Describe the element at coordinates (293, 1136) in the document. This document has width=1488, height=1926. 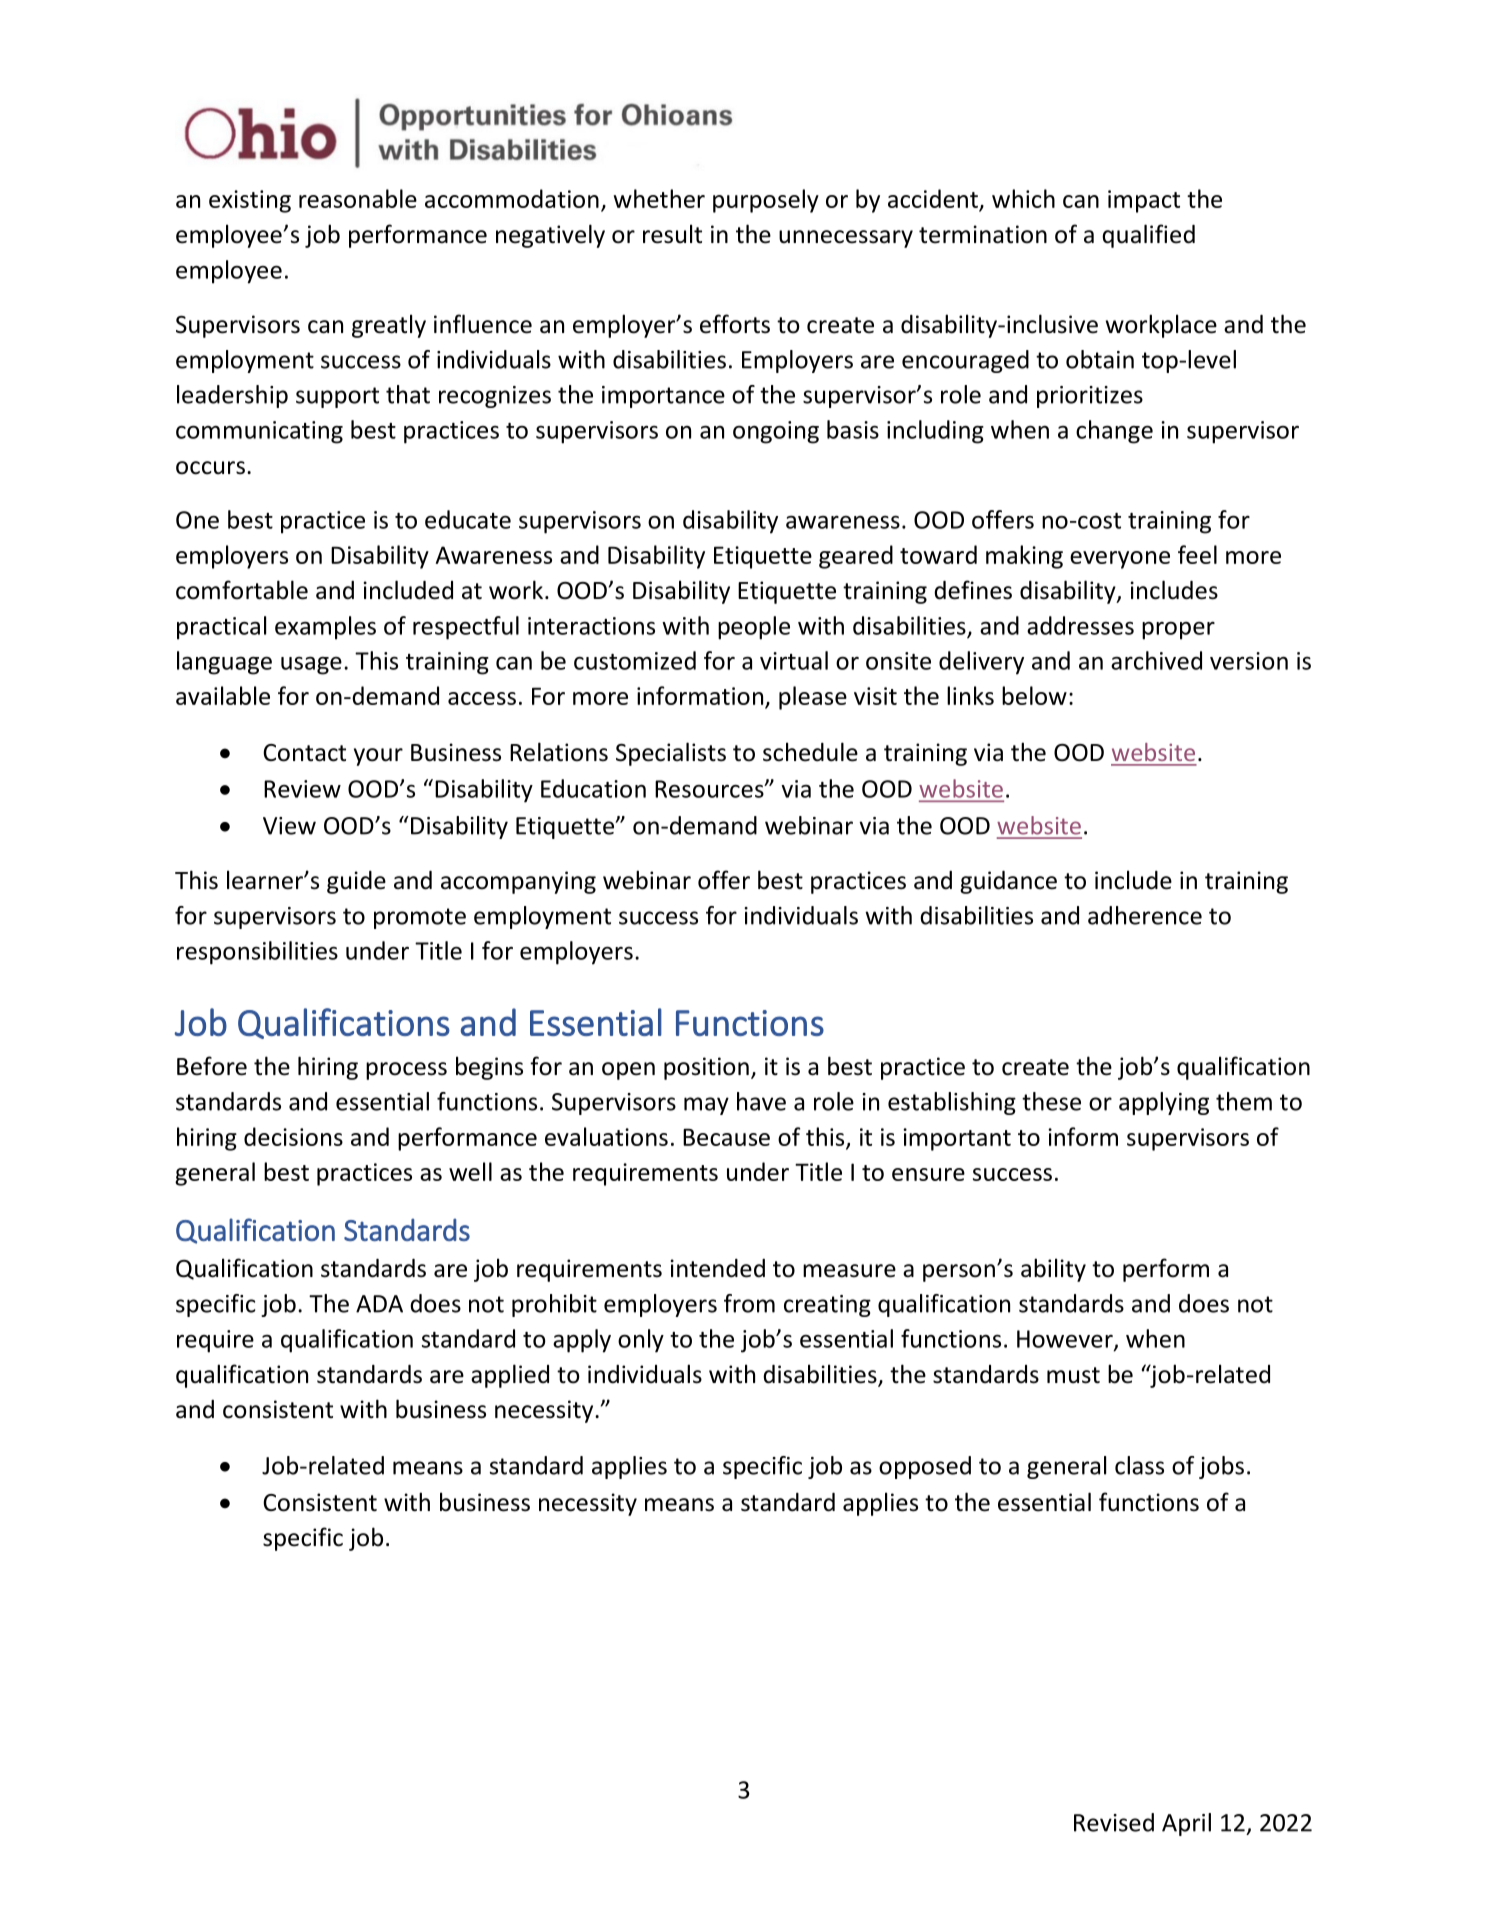
I see `decisions` at that location.
